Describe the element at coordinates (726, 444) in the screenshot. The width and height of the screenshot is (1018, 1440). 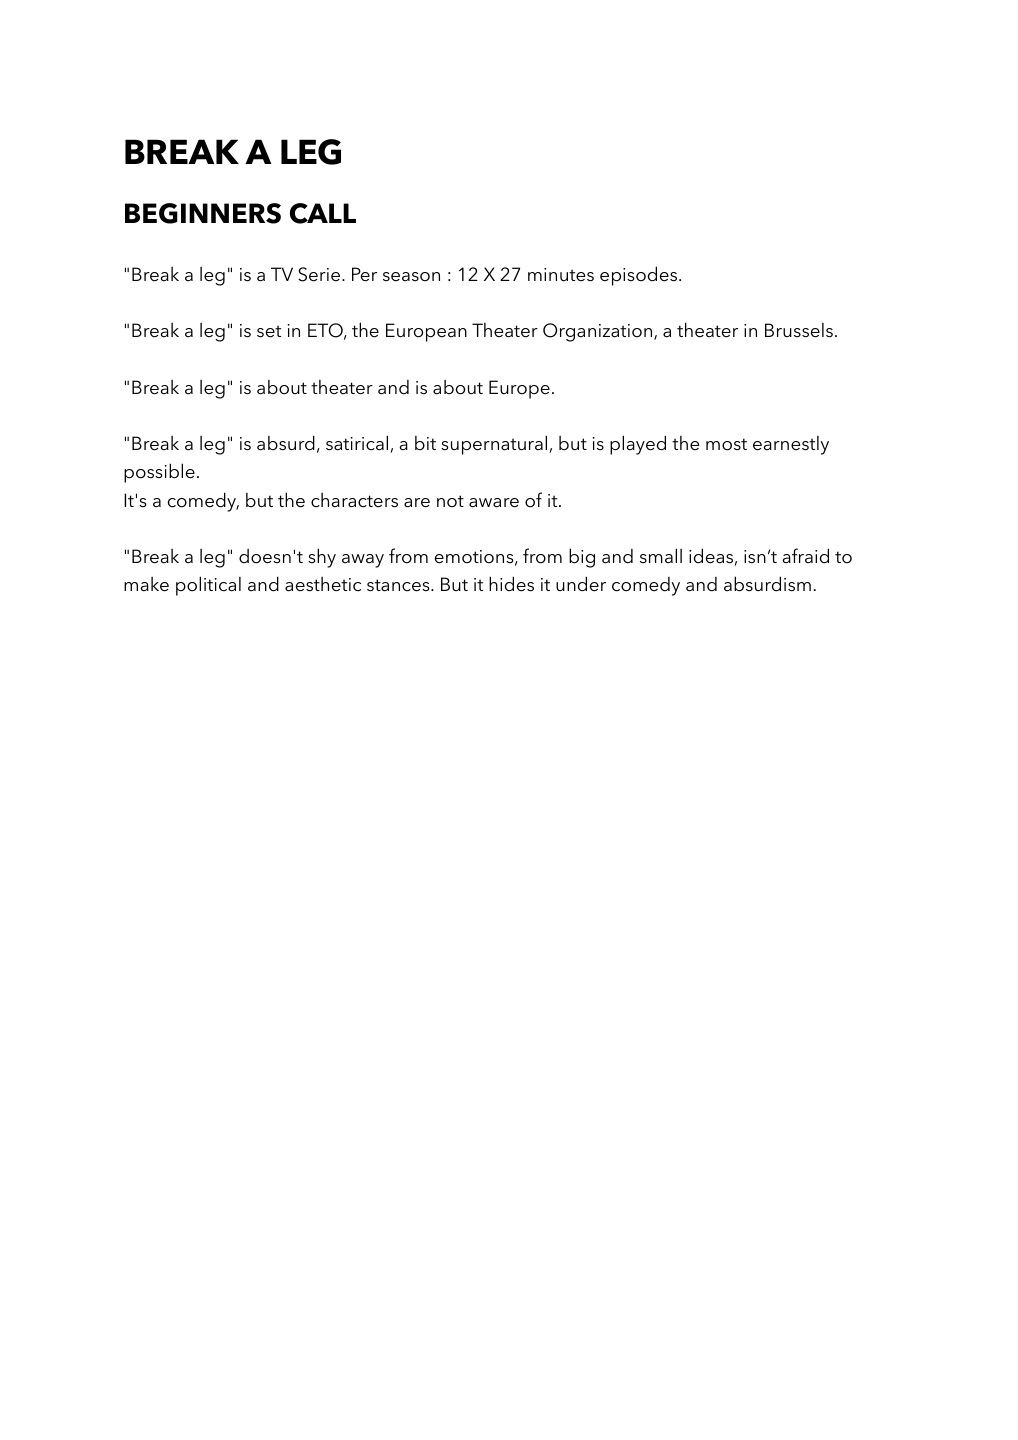
I see `most` at that location.
